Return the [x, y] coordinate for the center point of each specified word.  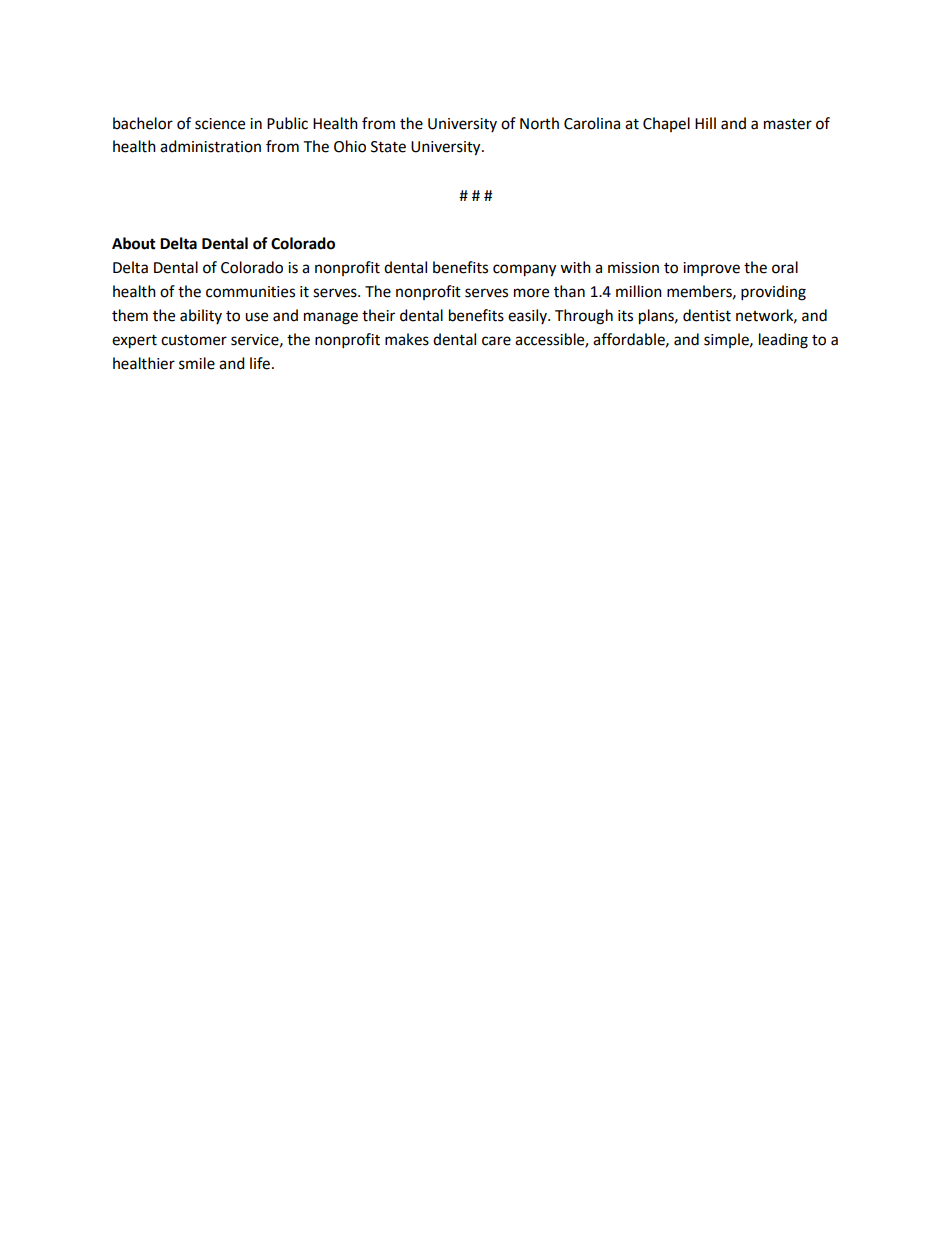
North [539, 123]
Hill [705, 123]
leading [783, 341]
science [220, 124]
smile [197, 363]
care [496, 341]
